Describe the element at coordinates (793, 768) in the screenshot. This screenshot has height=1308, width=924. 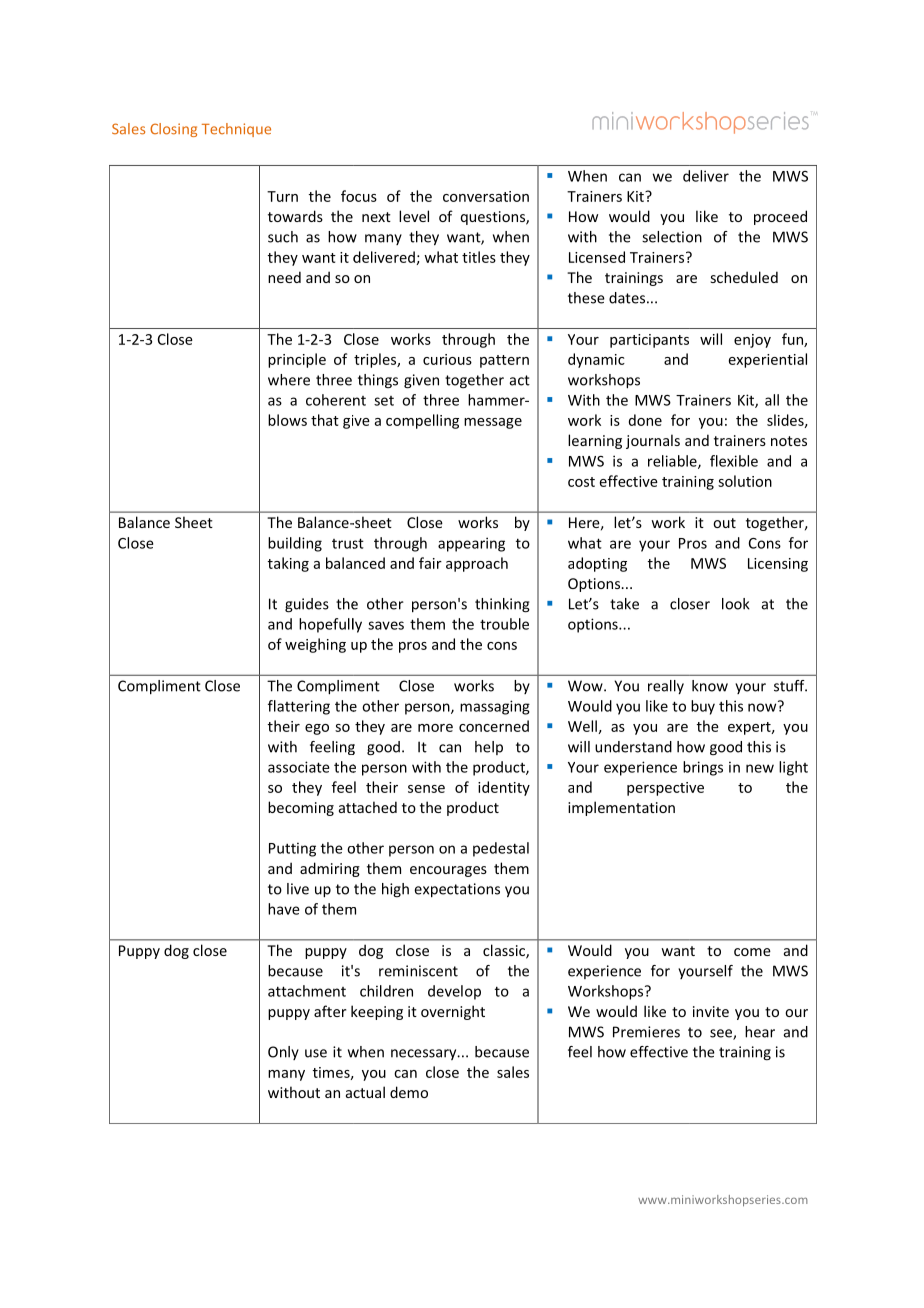
I see `light` at that location.
